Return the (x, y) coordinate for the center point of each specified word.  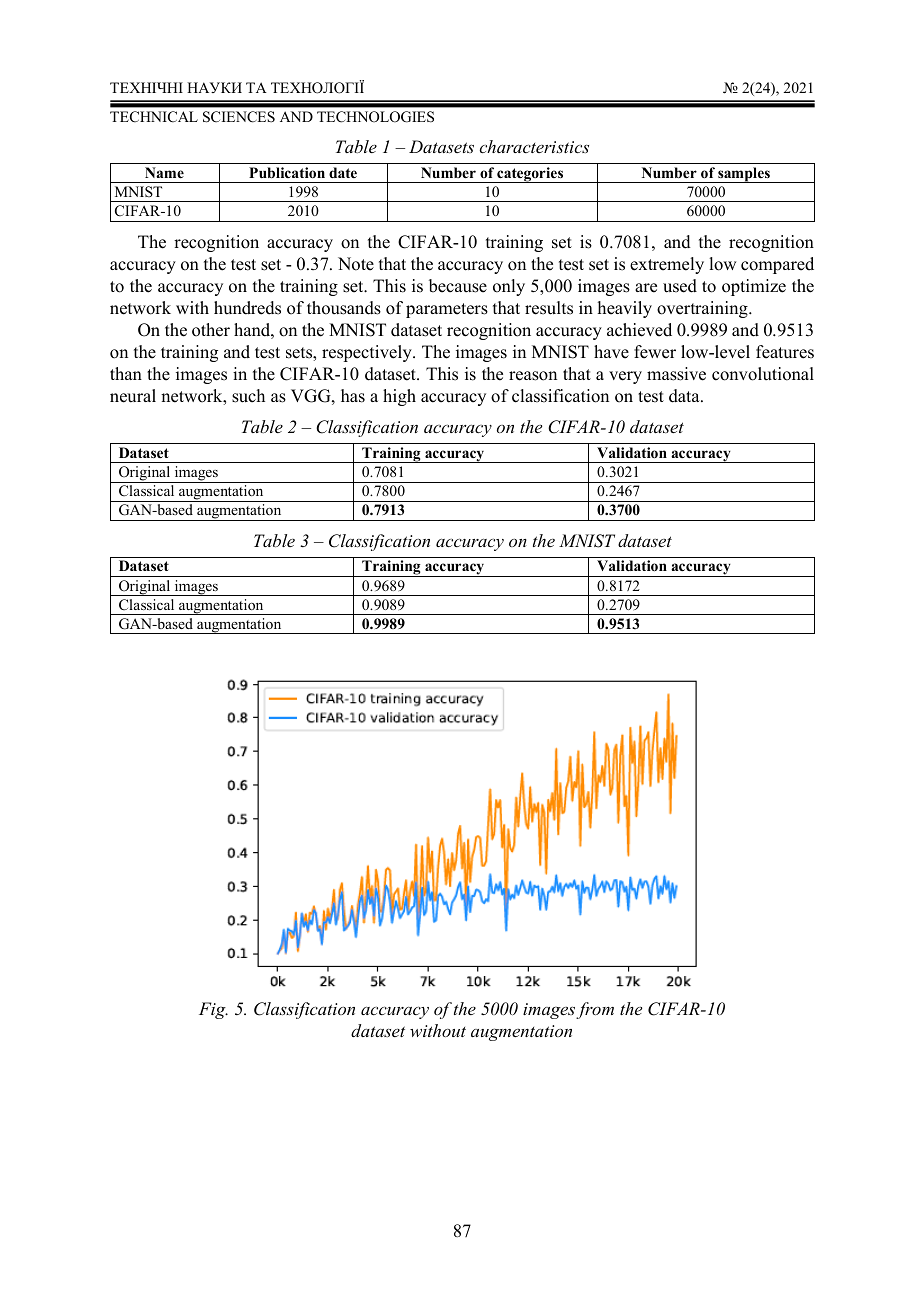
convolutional (763, 374)
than (126, 373)
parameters (447, 310)
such (248, 396)
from (595, 1010)
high (399, 397)
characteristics (534, 146)
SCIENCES (239, 117)
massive (676, 374)
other (211, 330)
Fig (213, 1010)
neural (133, 396)
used (680, 286)
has (353, 396)
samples (744, 175)
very (625, 377)
